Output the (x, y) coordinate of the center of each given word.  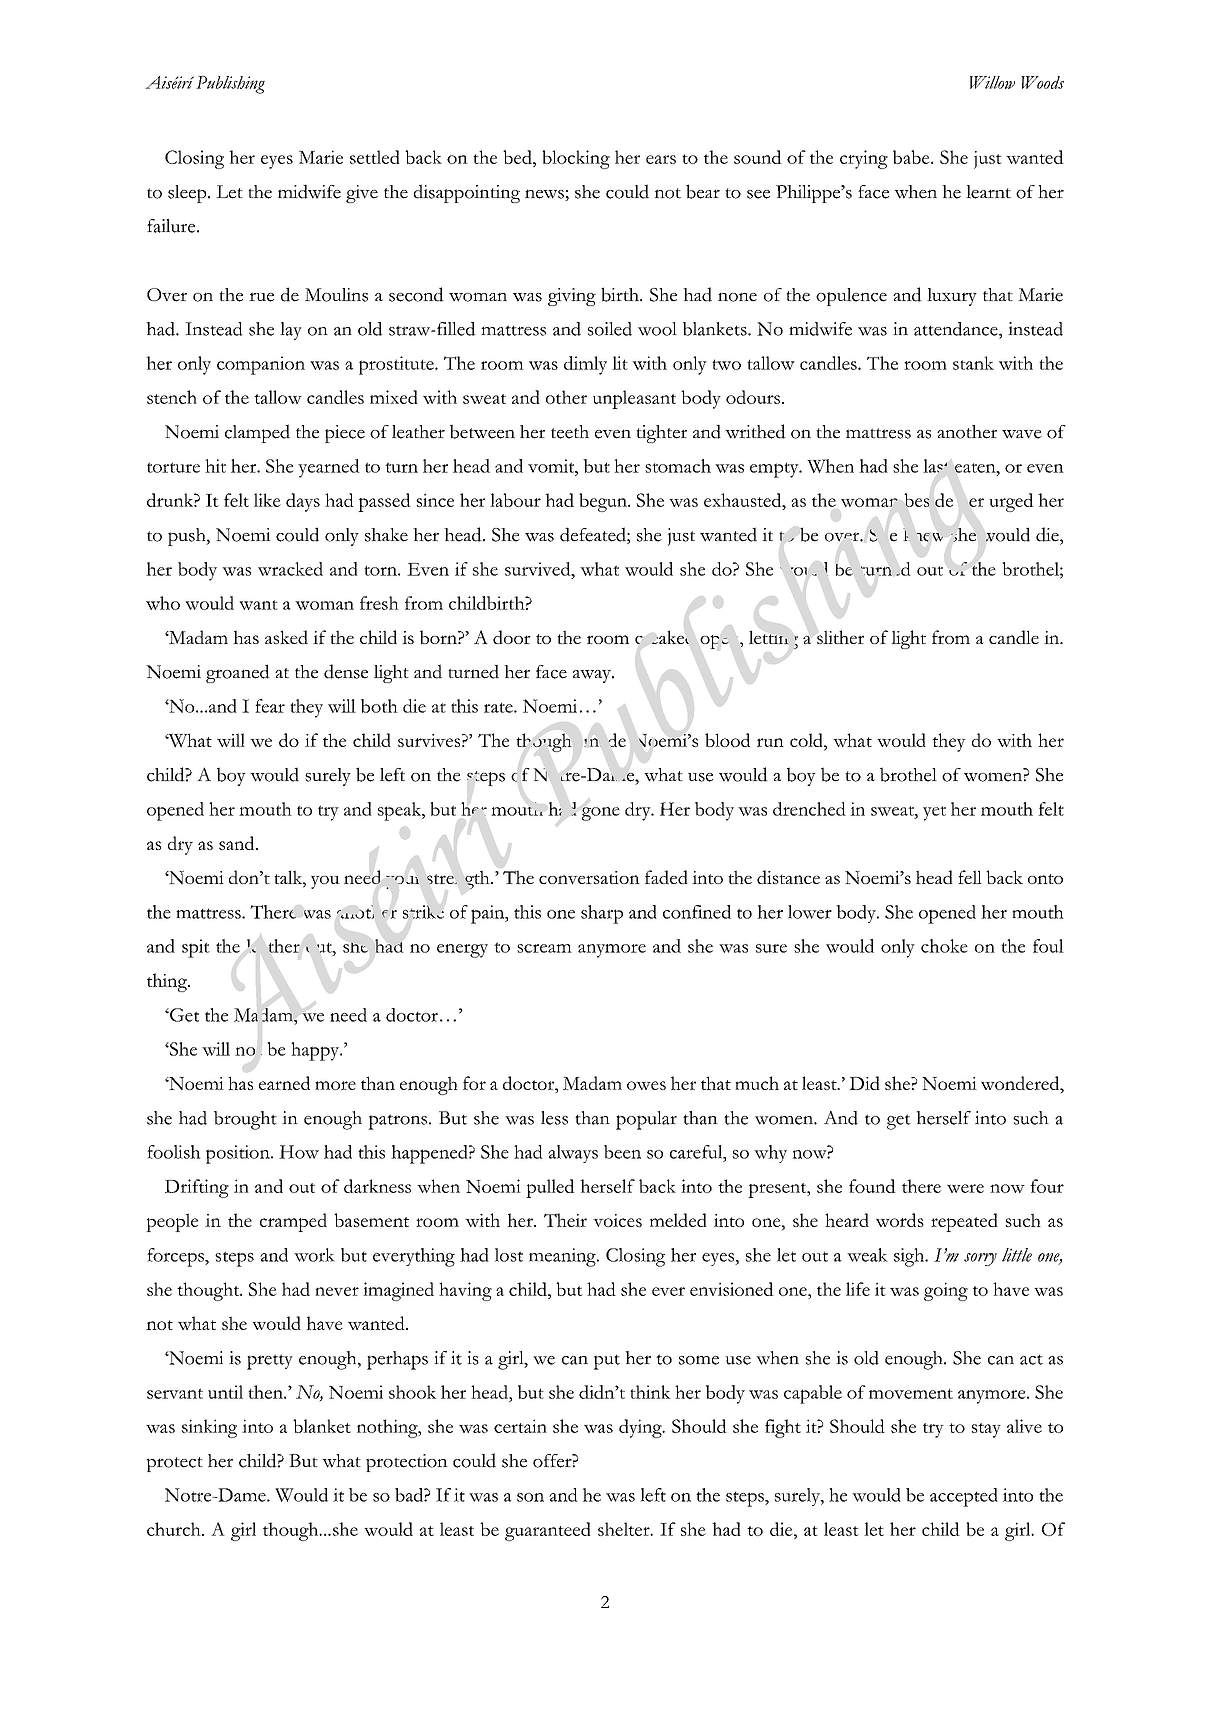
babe (912, 157)
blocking (576, 159)
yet (934, 813)
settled (375, 157)
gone (601, 814)
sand (238, 843)
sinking (209, 1428)
